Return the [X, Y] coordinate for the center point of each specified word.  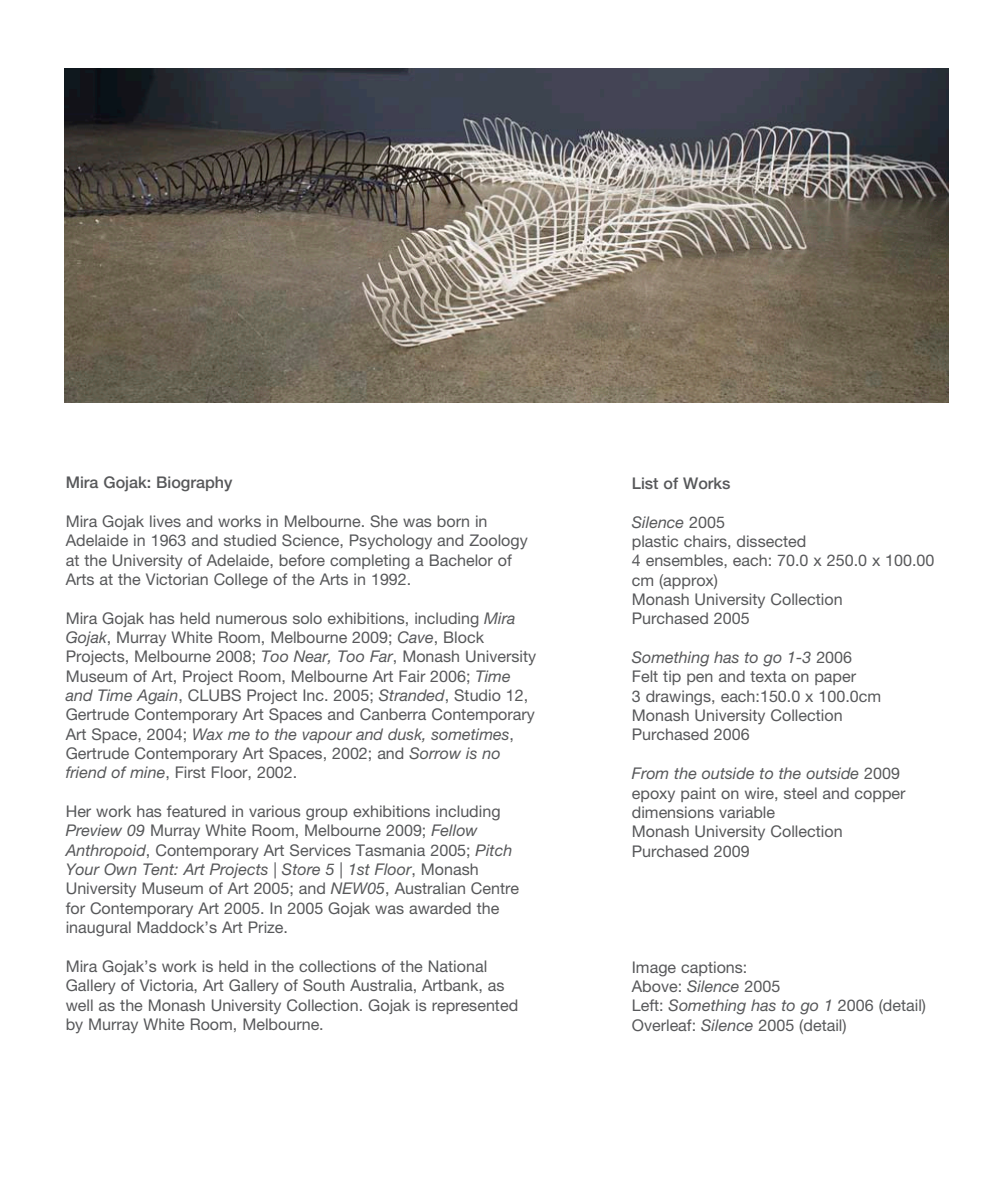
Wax [208, 734]
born [453, 521]
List [645, 483]
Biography [194, 484]
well [79, 1005]
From [650, 773]
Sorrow [435, 753]
